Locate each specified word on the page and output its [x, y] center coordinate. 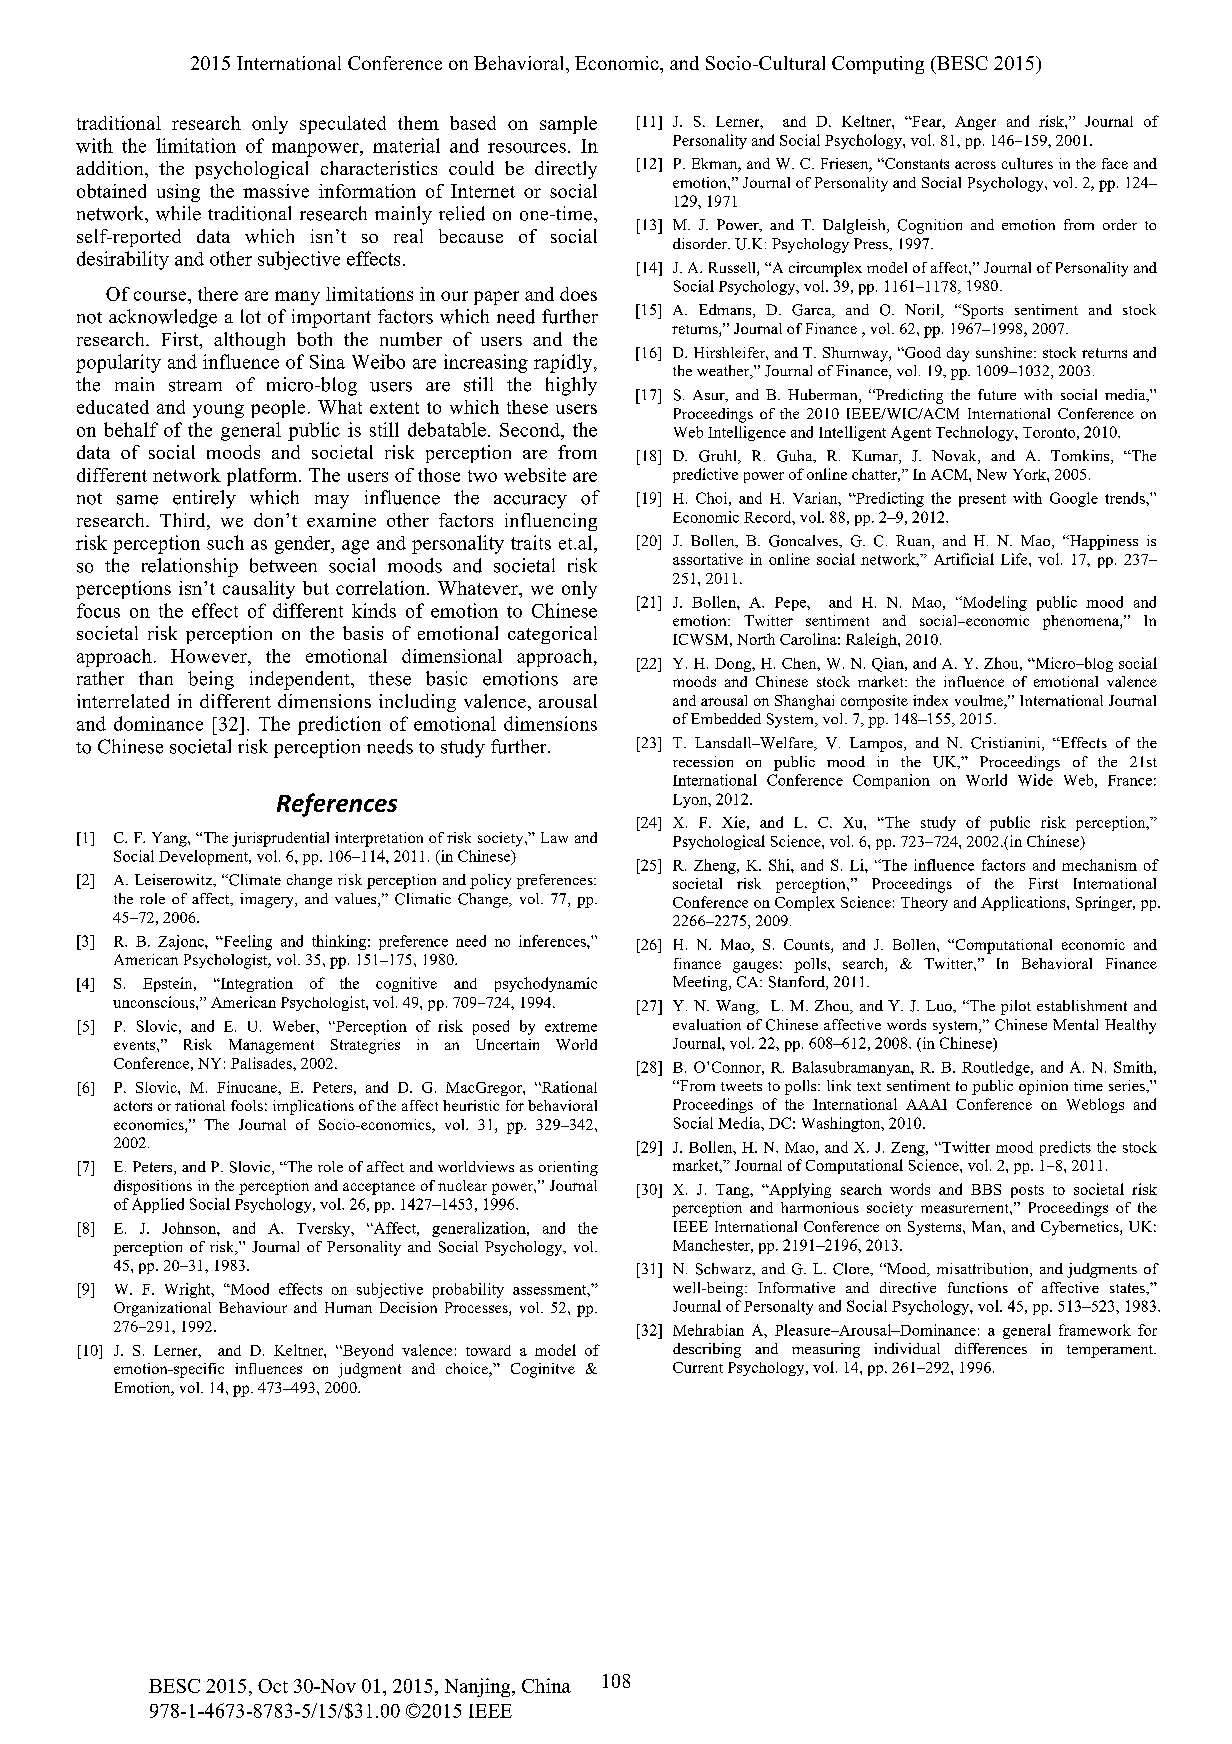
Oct [273, 1686]
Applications [1024, 903]
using [178, 193]
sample [568, 125]
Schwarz [725, 1269]
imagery [268, 900]
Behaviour [253, 1307]
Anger [975, 123]
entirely [204, 499]
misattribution [984, 1270]
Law [554, 837]
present [982, 500]
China [546, 1685]
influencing [551, 522]
